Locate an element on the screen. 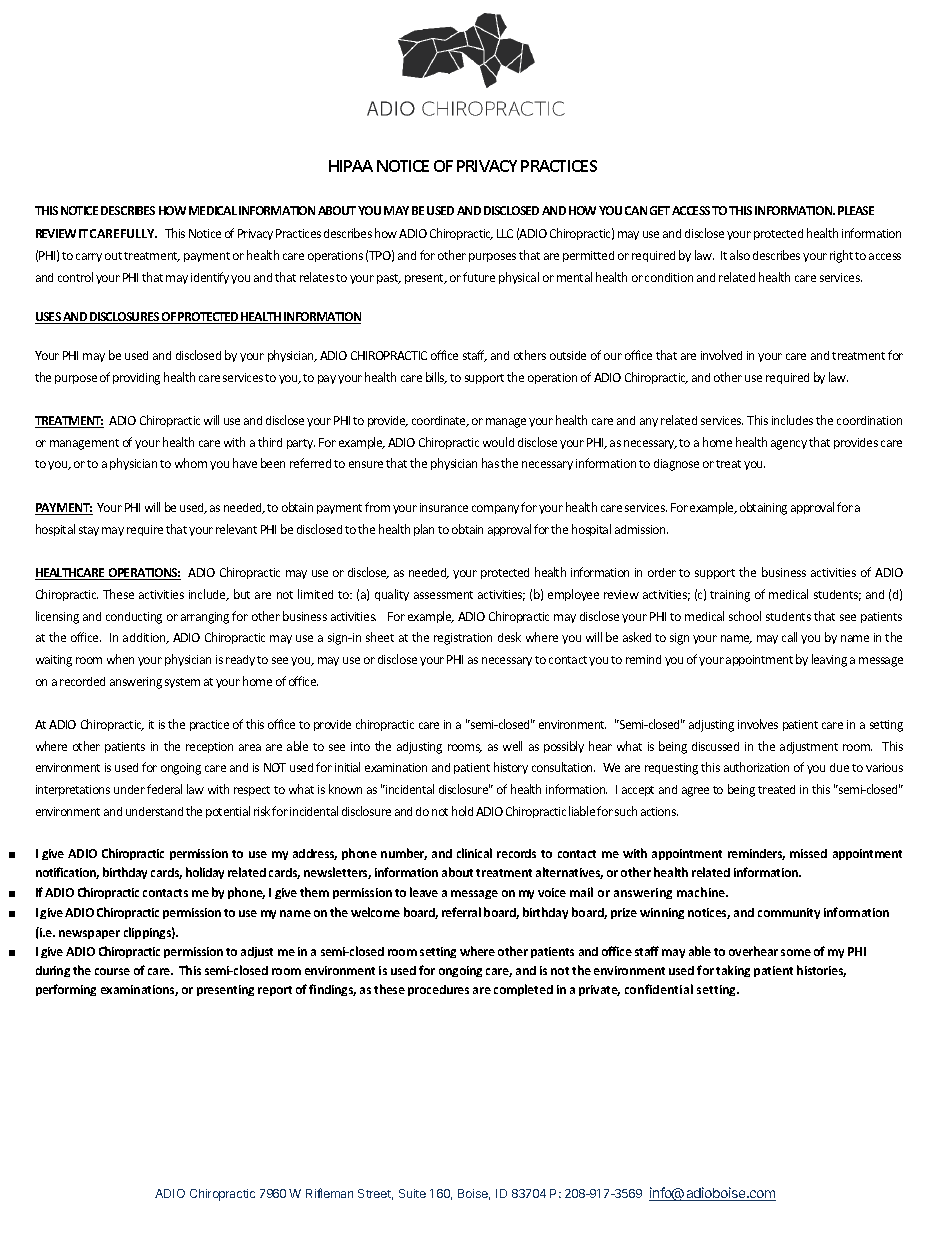 This screenshot has width=952, height=1233. Rifleman is located at coordinates (329, 1193).
